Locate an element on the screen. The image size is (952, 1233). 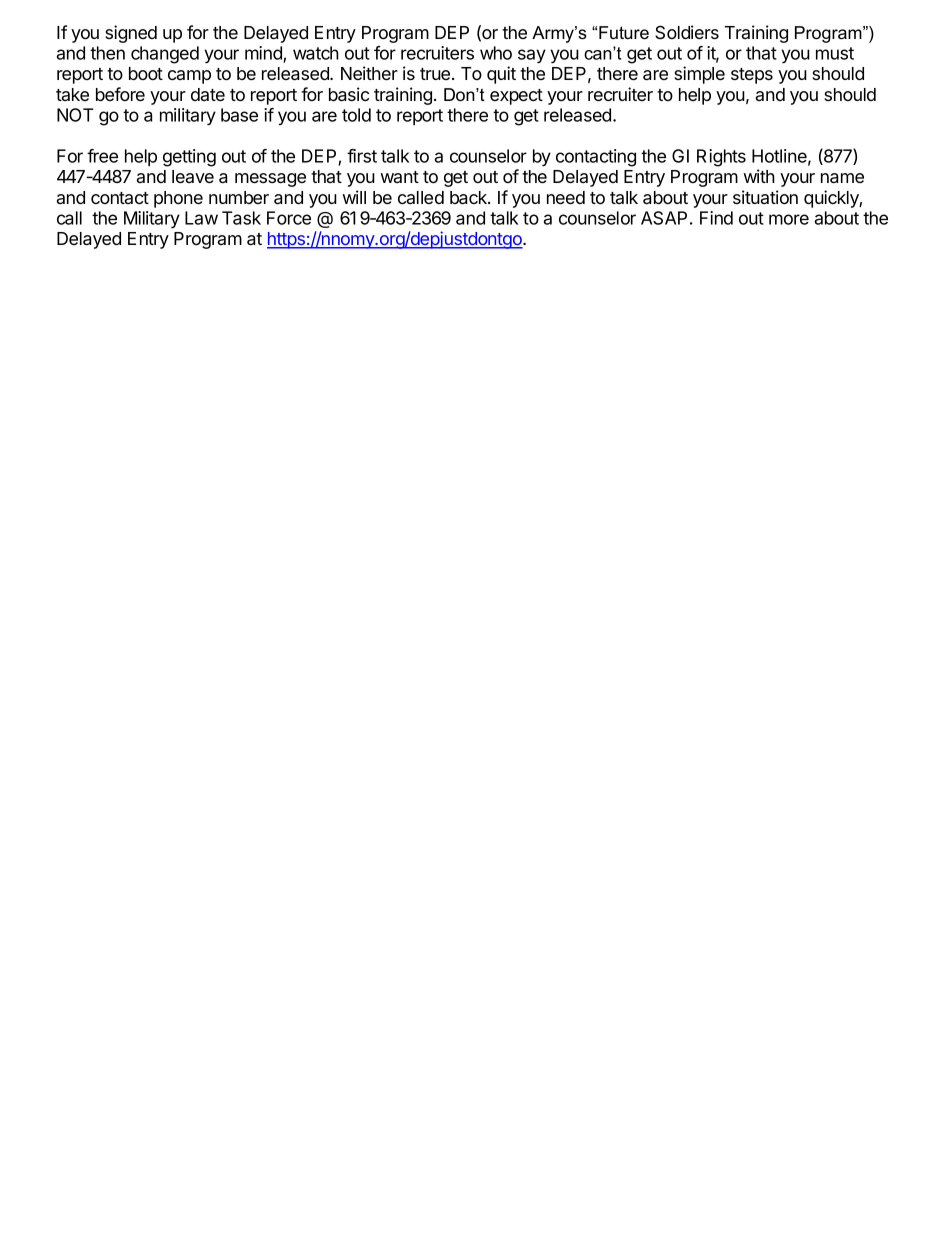
back is located at coordinates (469, 197).
